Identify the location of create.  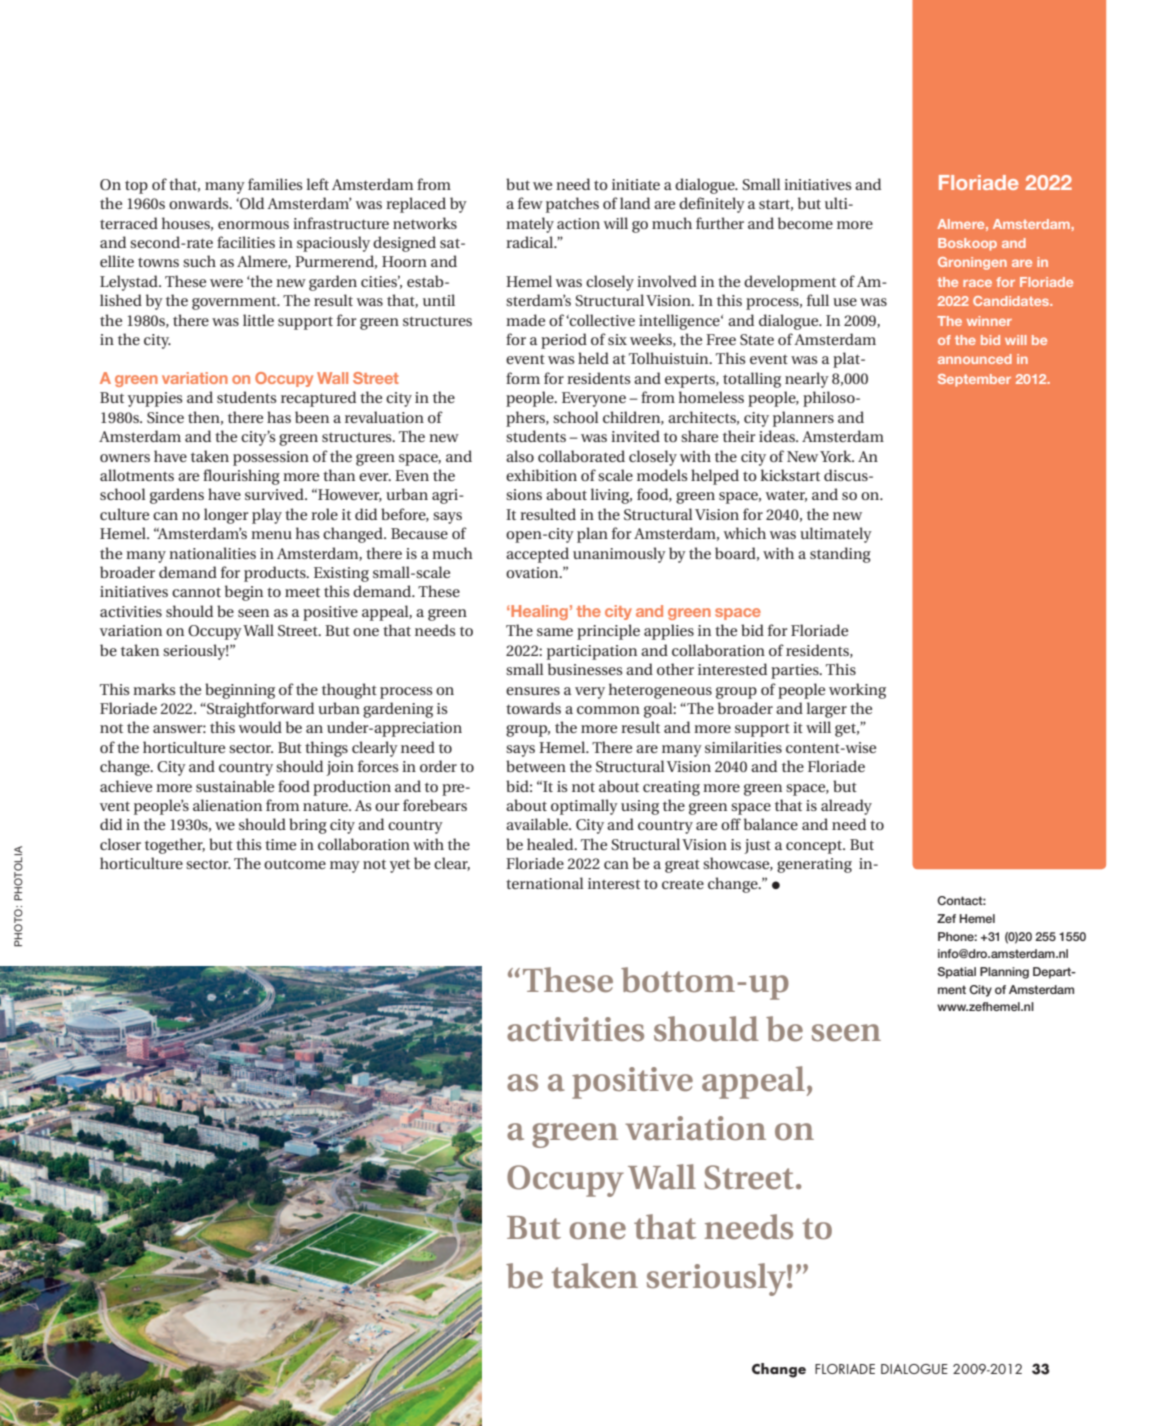
(683, 884).
